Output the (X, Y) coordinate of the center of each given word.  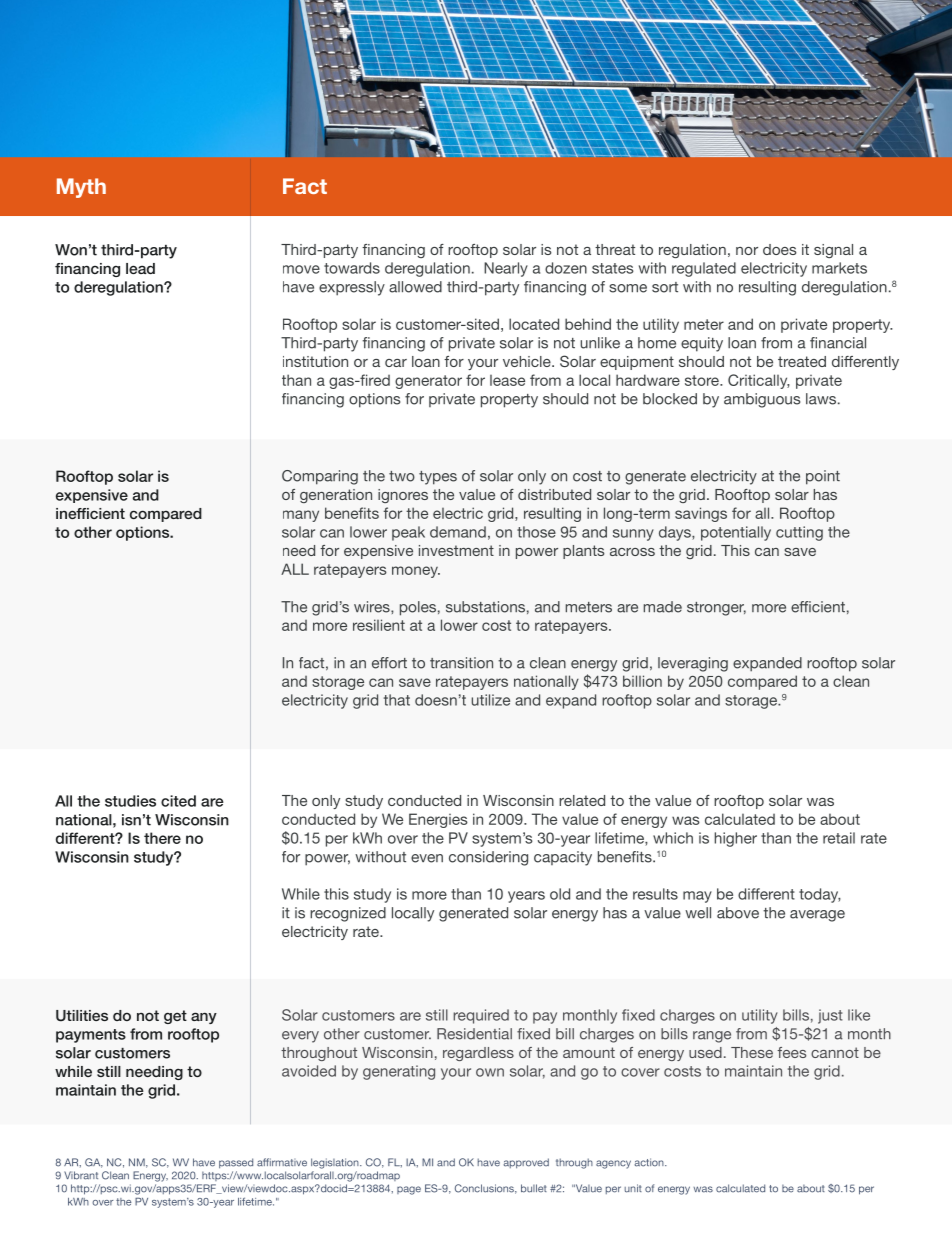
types (438, 478)
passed (236, 1163)
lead (140, 268)
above (738, 913)
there (162, 838)
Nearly (506, 269)
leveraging (693, 664)
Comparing (320, 477)
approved (526, 1163)
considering (488, 858)
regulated (704, 269)
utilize (491, 700)
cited (178, 801)
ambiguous (762, 400)
